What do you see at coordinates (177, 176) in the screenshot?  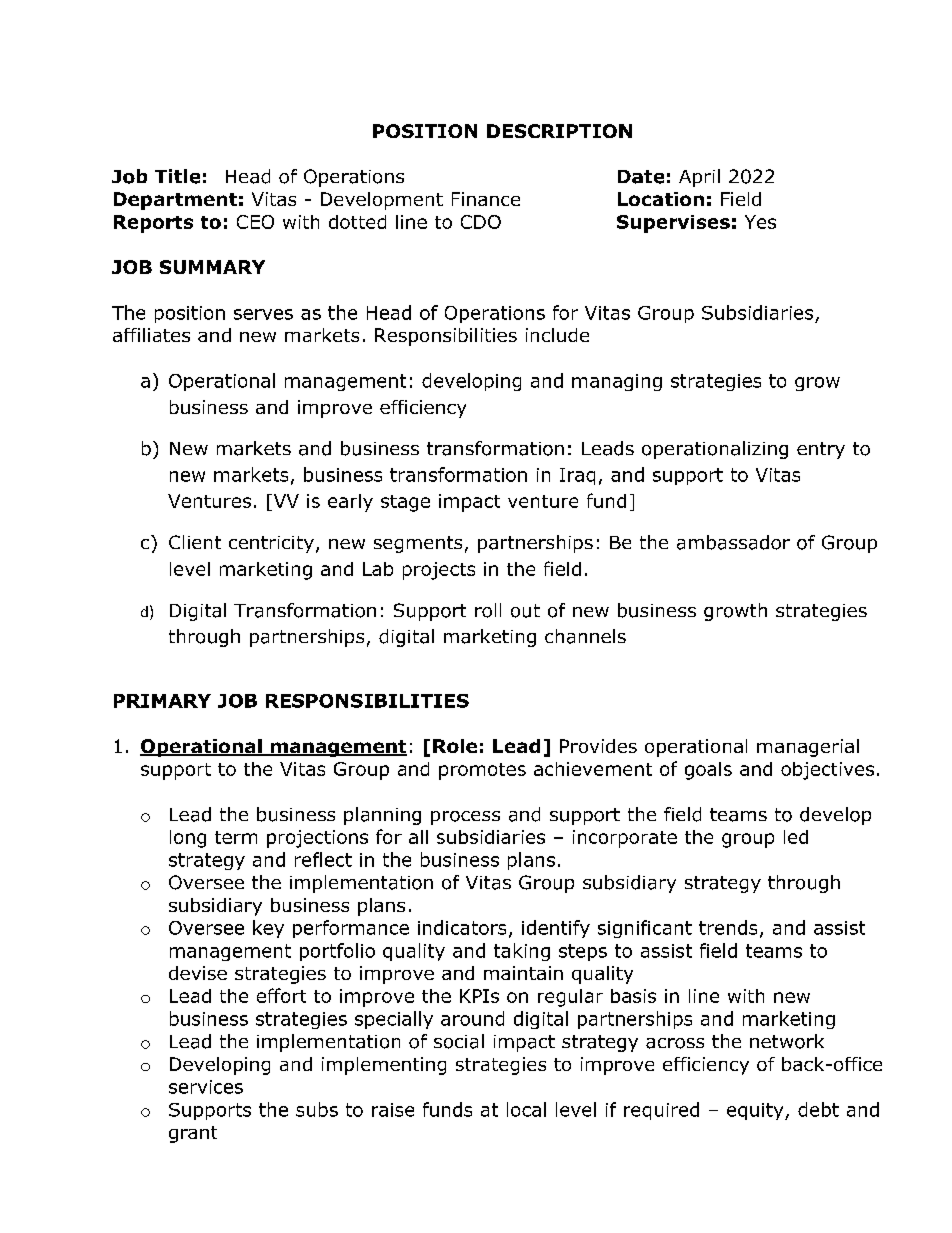 I see `Title` at bounding box center [177, 176].
